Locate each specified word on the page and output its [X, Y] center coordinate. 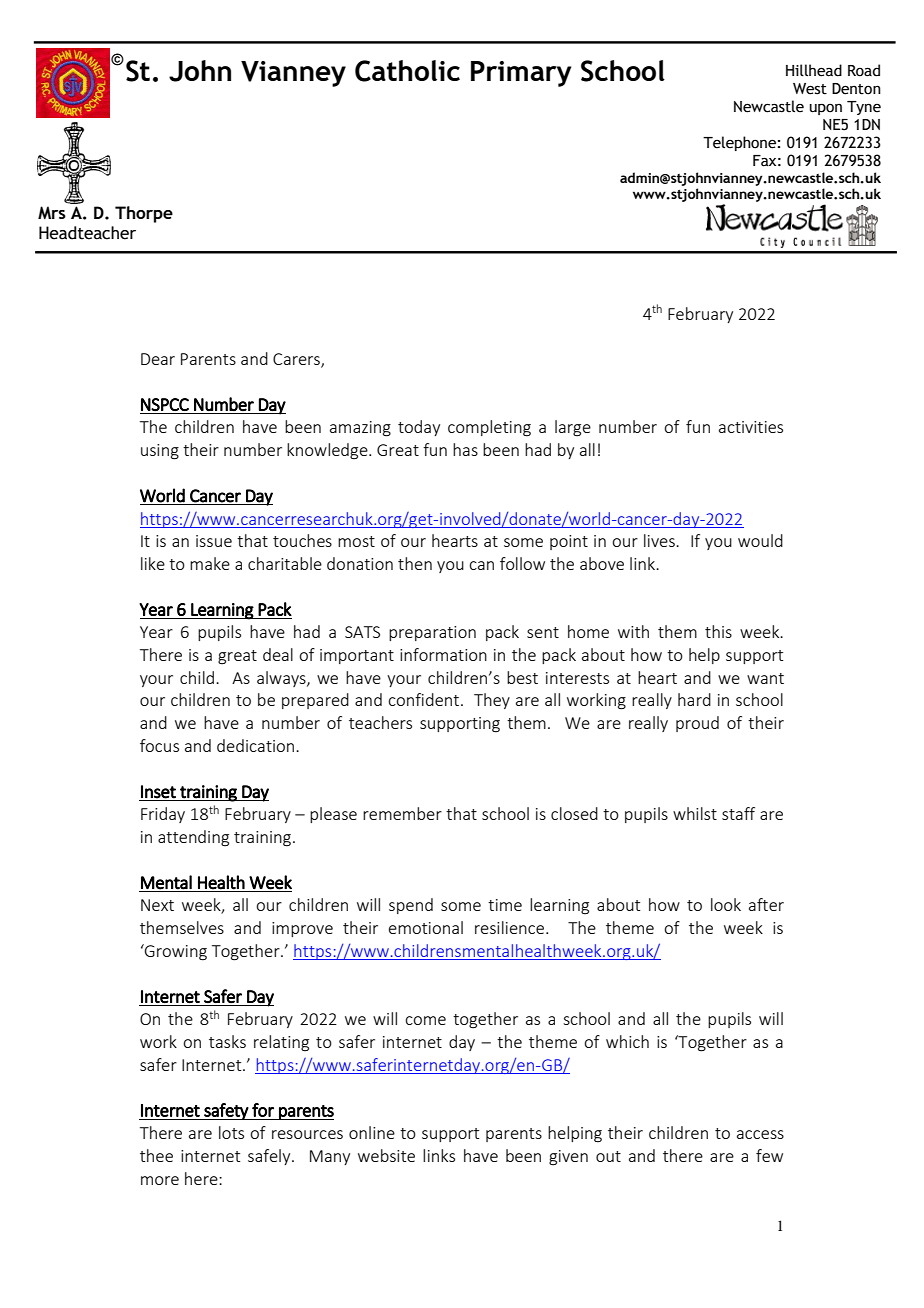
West [810, 89]
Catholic [407, 71]
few [769, 1155]
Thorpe [144, 214]
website [386, 1155]
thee [156, 1155]
